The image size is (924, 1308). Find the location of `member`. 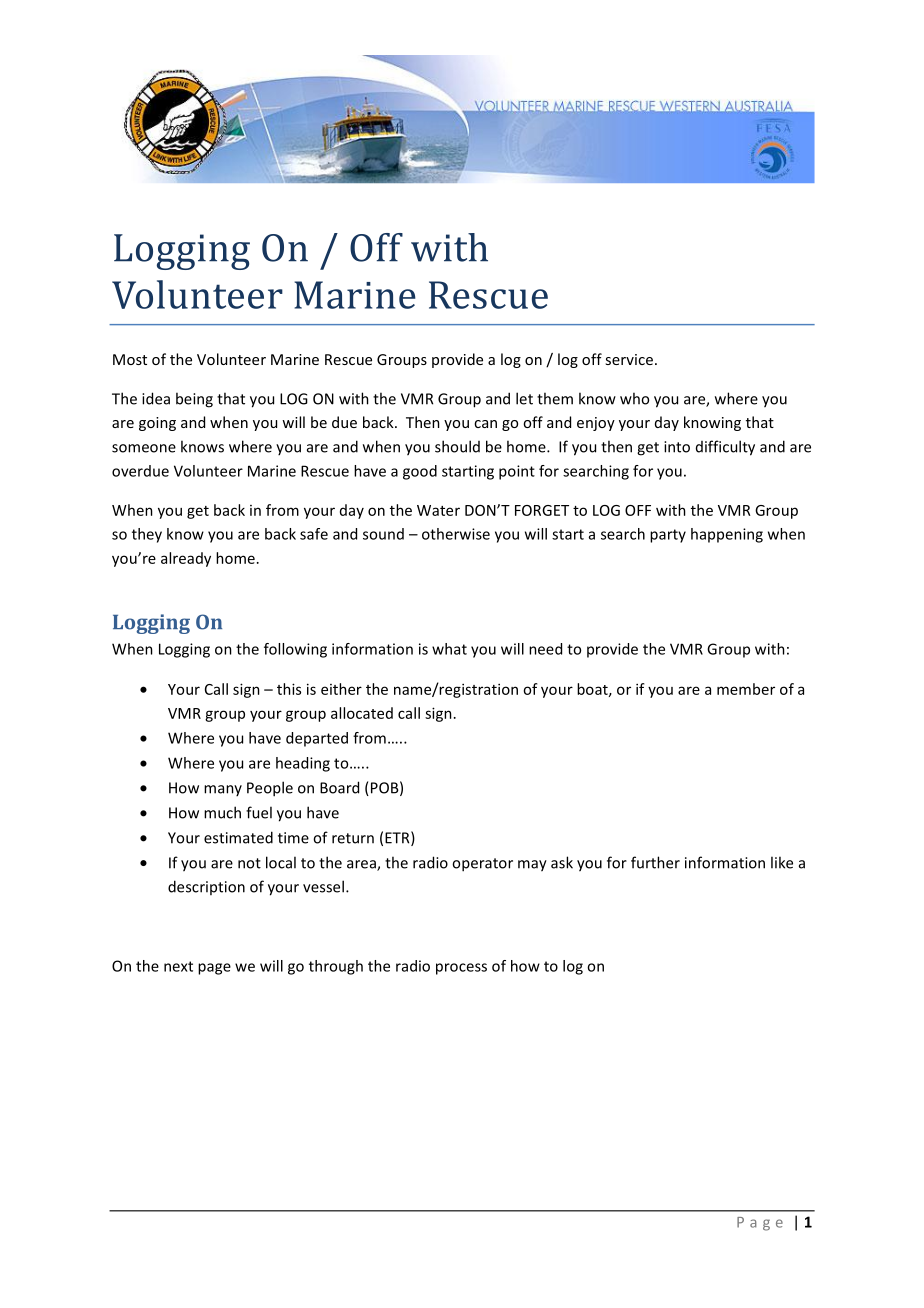

member is located at coordinates (746, 689).
